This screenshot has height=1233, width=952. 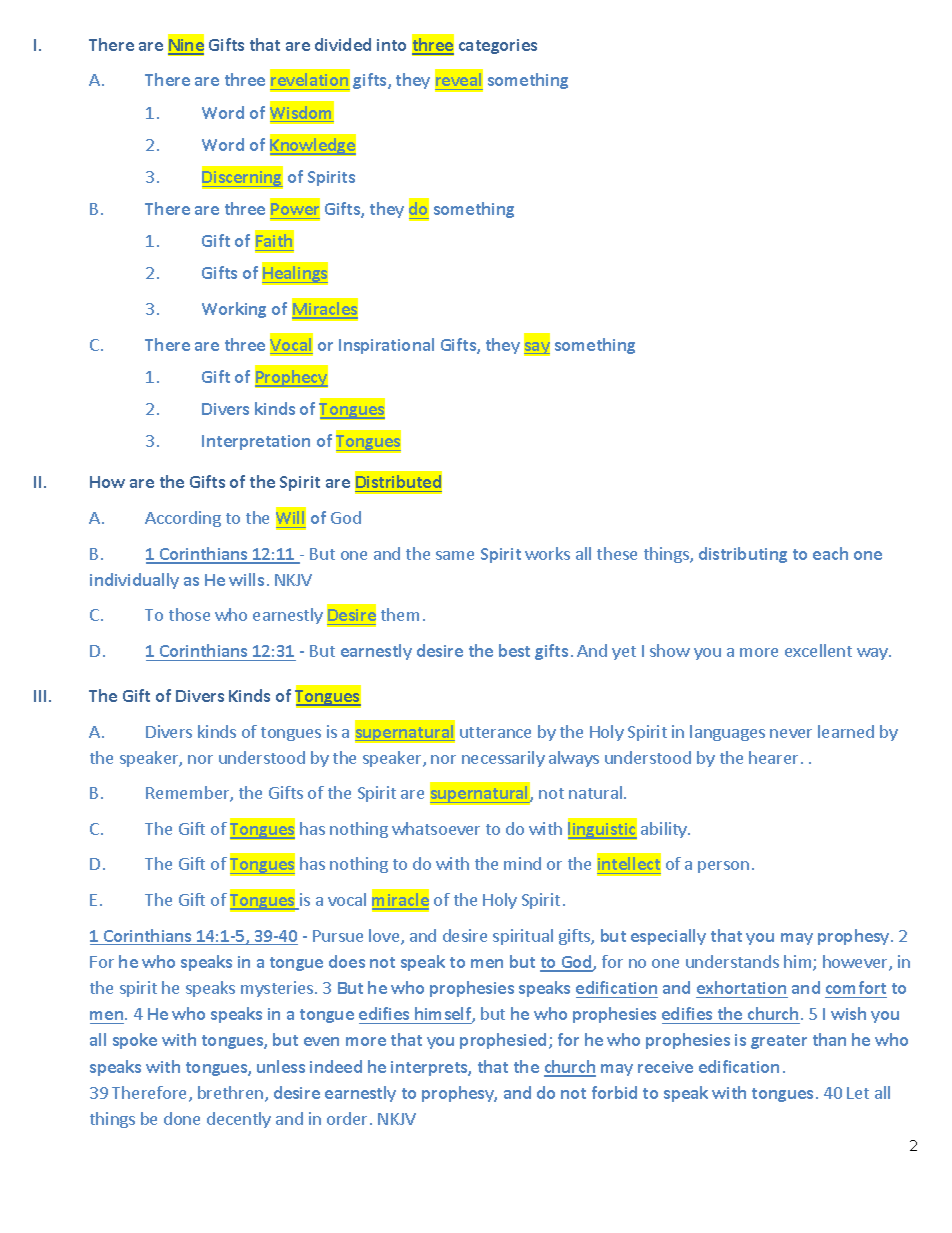 I want to click on categories, so click(x=498, y=46).
